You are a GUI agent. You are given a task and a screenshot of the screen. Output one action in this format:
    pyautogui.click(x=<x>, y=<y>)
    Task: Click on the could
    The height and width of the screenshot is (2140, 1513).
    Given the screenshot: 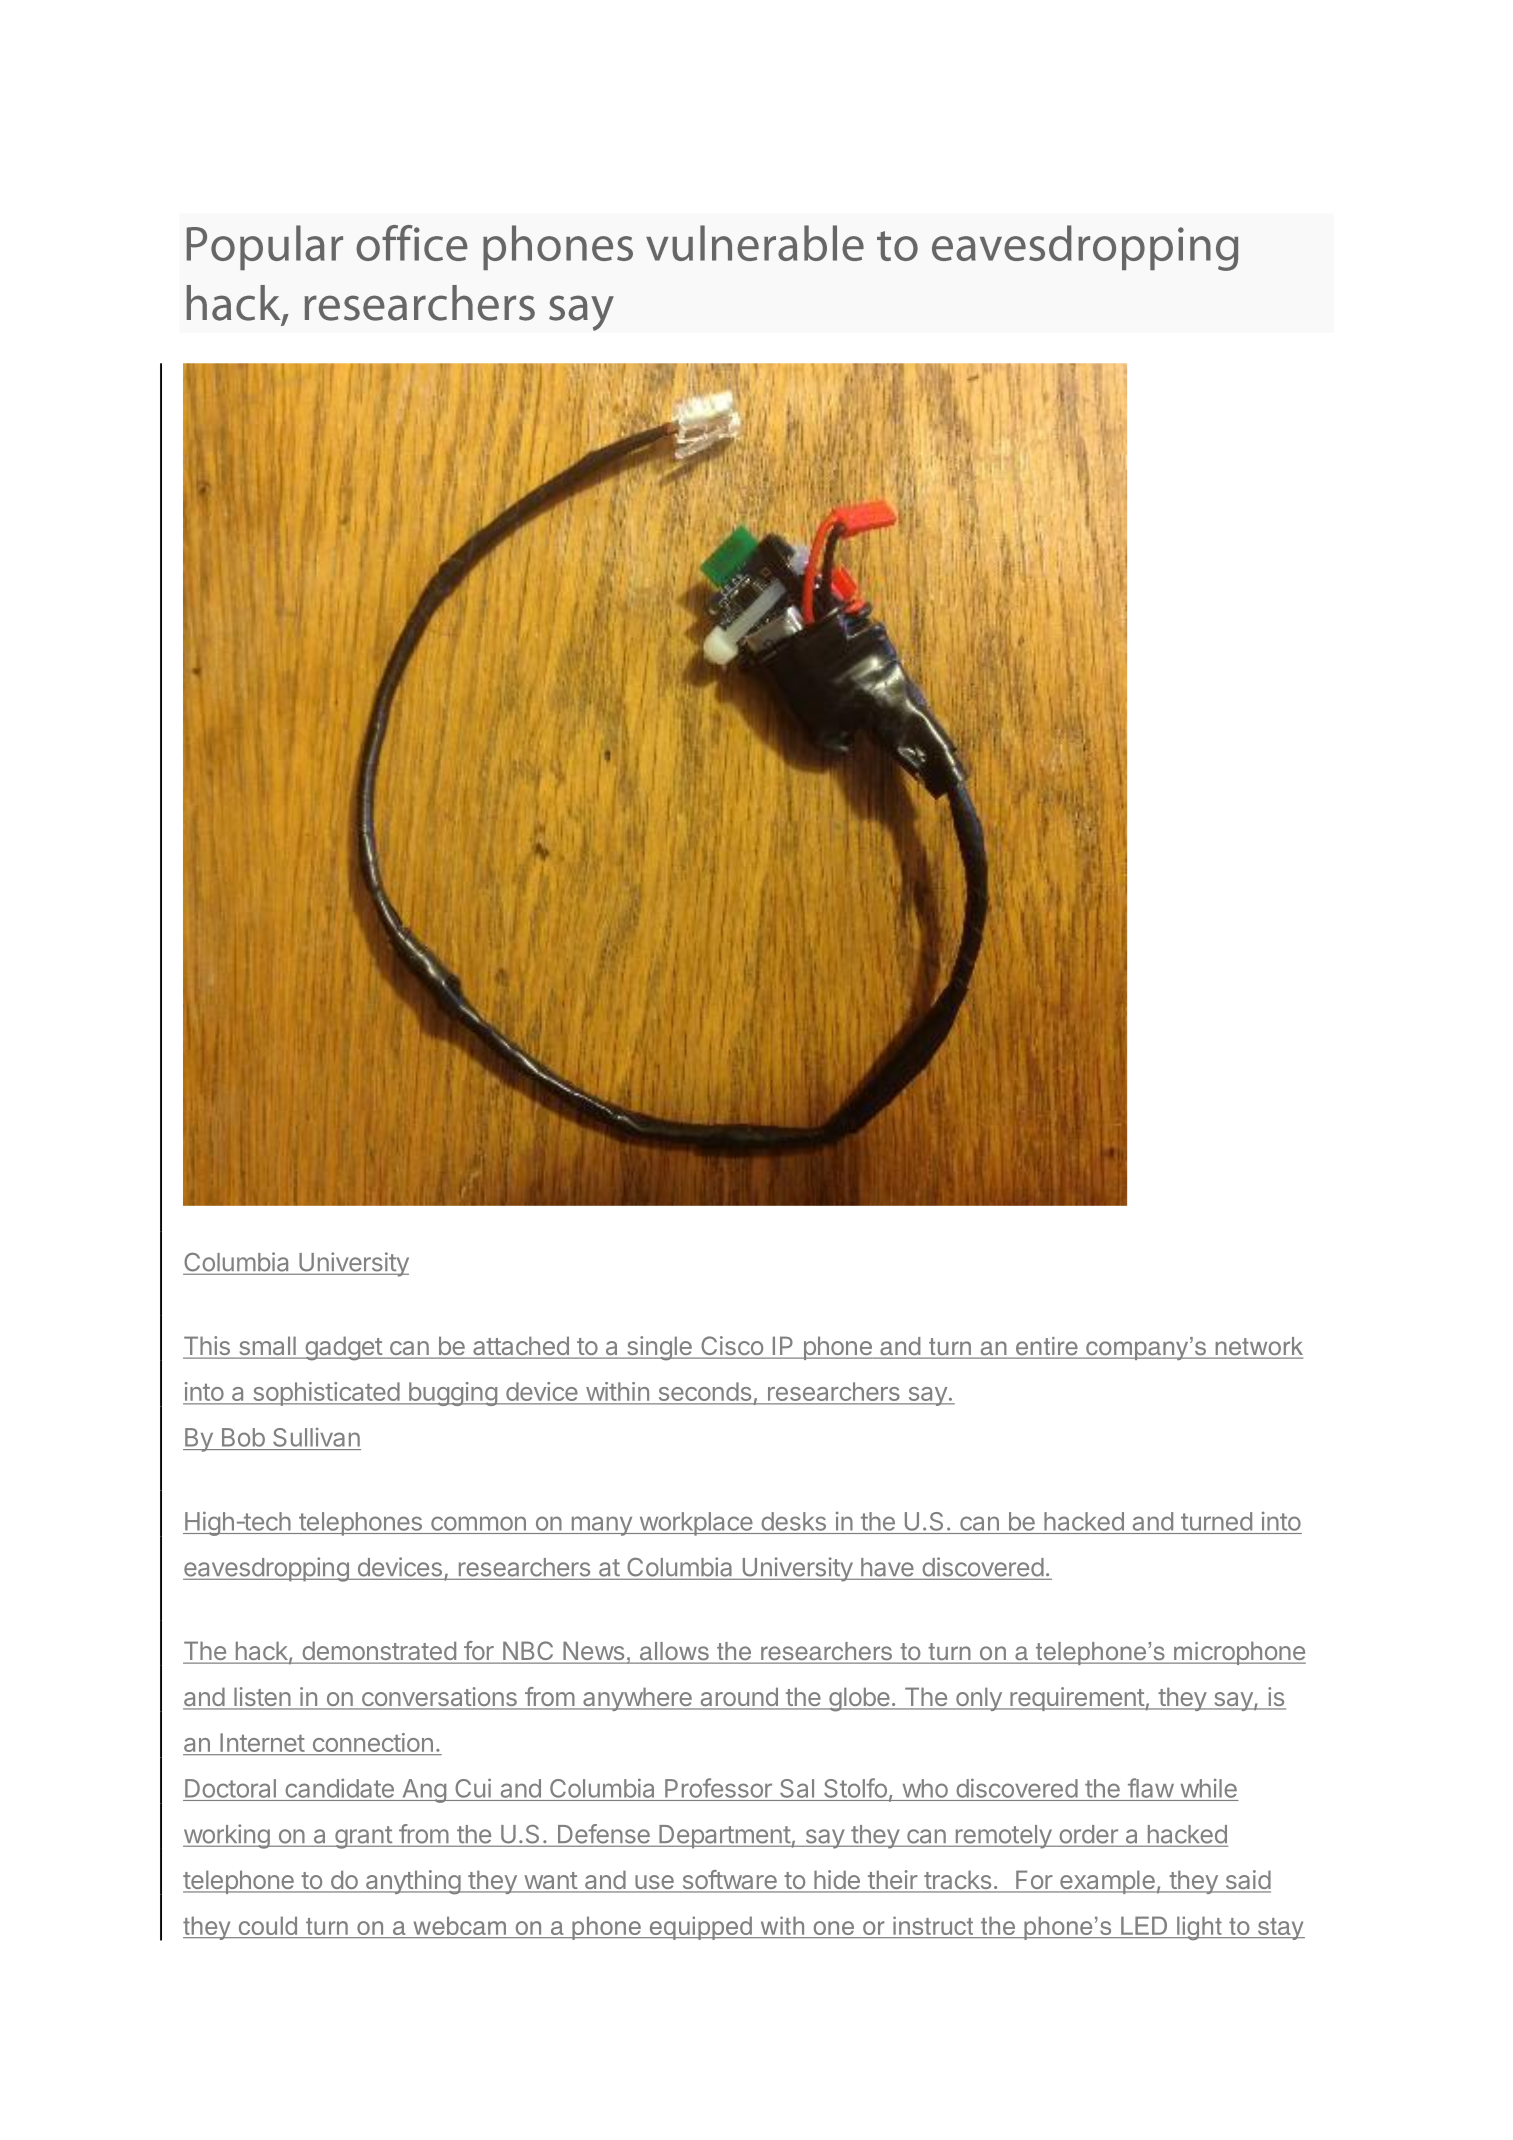 What is the action you would take?
    pyautogui.click(x=268, y=1926)
